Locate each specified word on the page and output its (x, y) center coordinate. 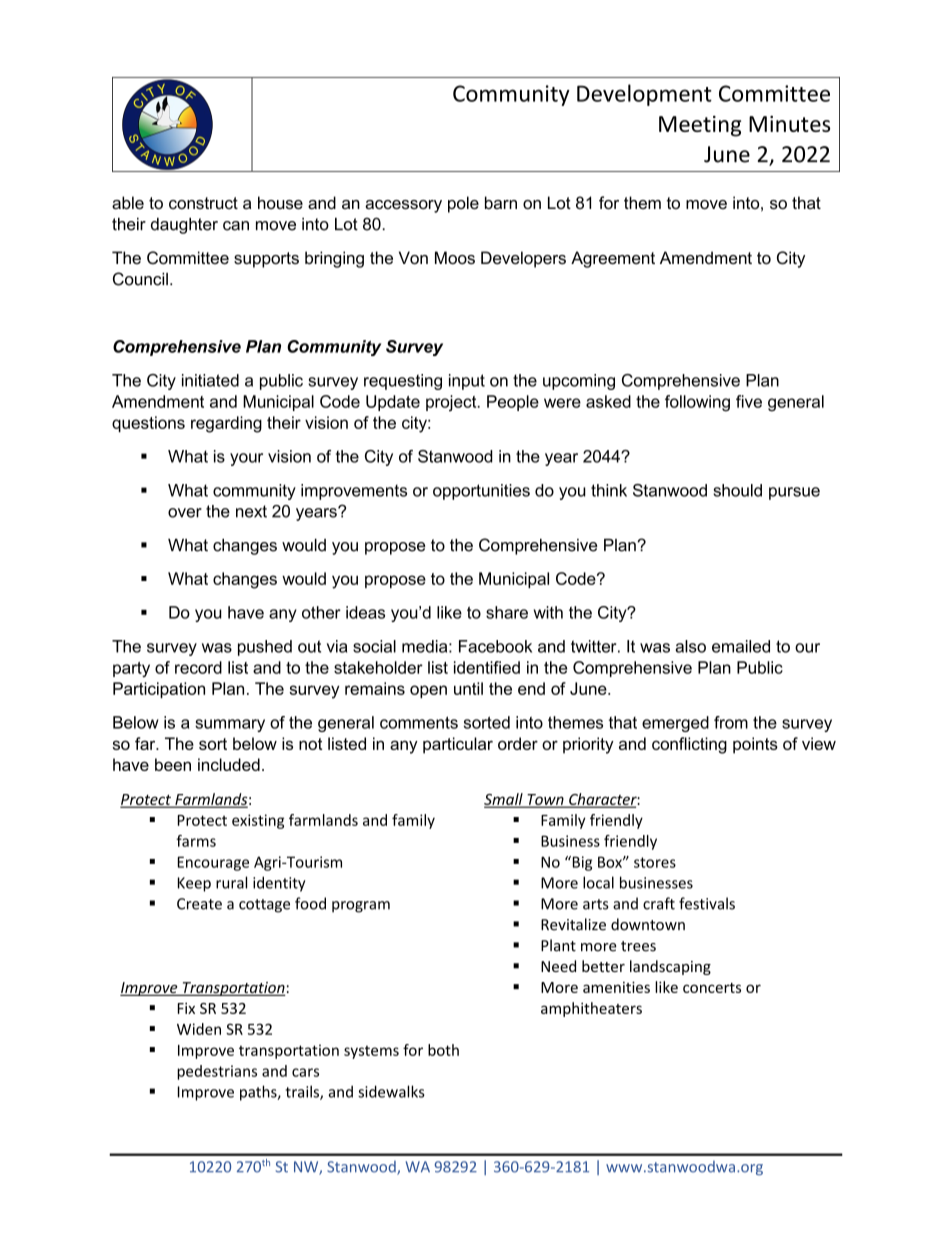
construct (203, 203)
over (185, 513)
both (443, 1050)
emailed (741, 646)
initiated (210, 380)
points (755, 745)
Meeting (700, 126)
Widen (199, 1029)
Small (504, 800)
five (749, 401)
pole (463, 204)
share (507, 612)
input (467, 382)
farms (196, 841)
